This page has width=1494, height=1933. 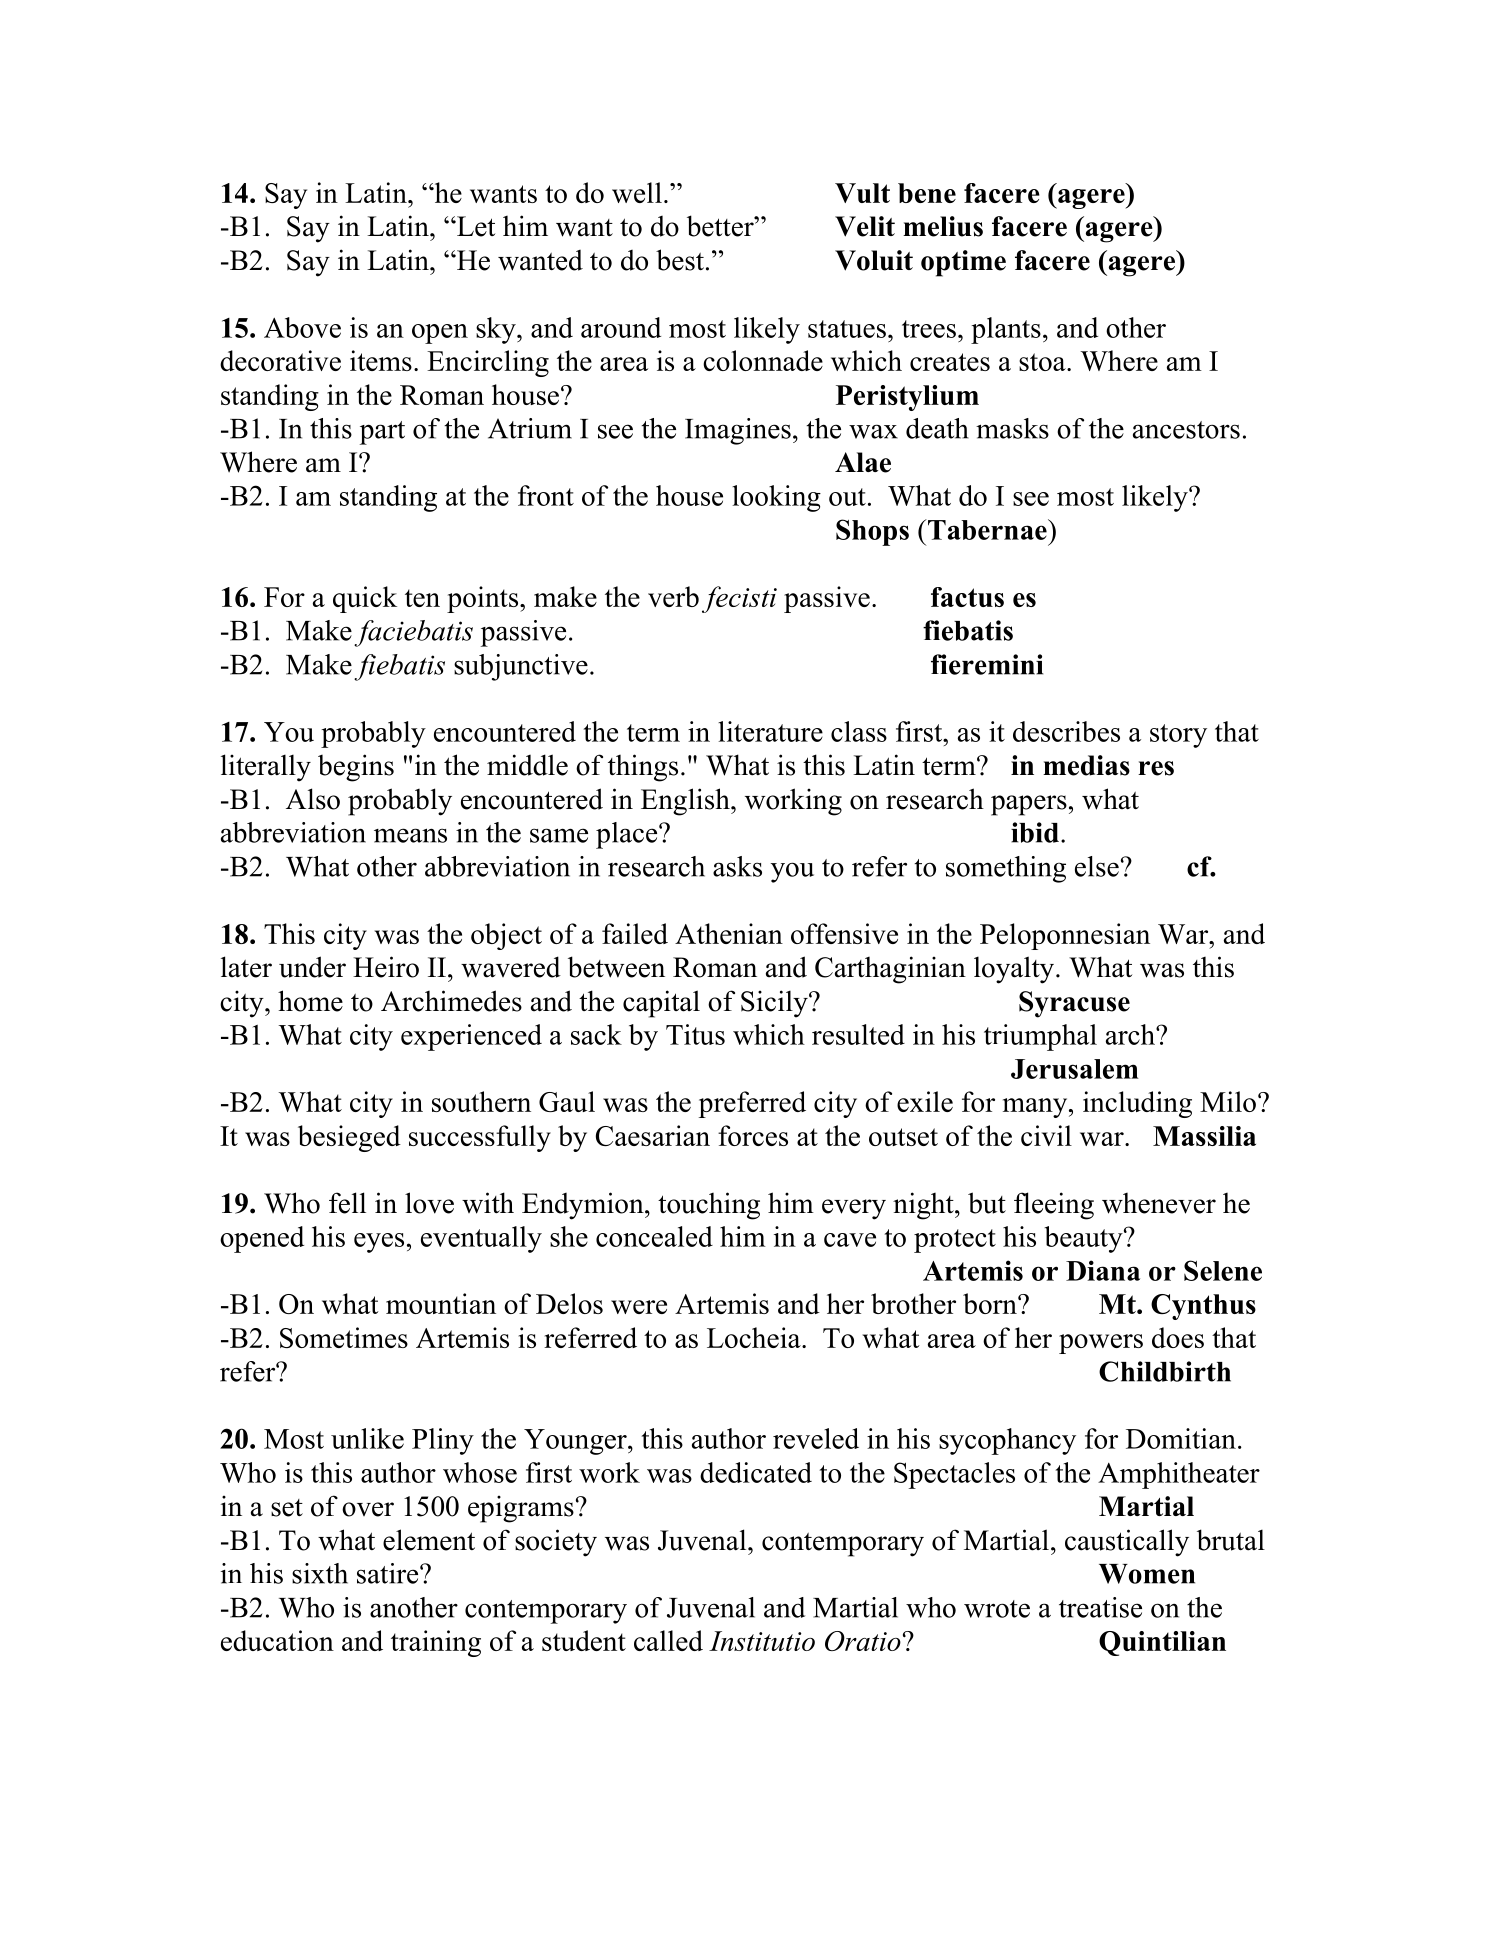 I want to click on forces, so click(x=753, y=1135).
